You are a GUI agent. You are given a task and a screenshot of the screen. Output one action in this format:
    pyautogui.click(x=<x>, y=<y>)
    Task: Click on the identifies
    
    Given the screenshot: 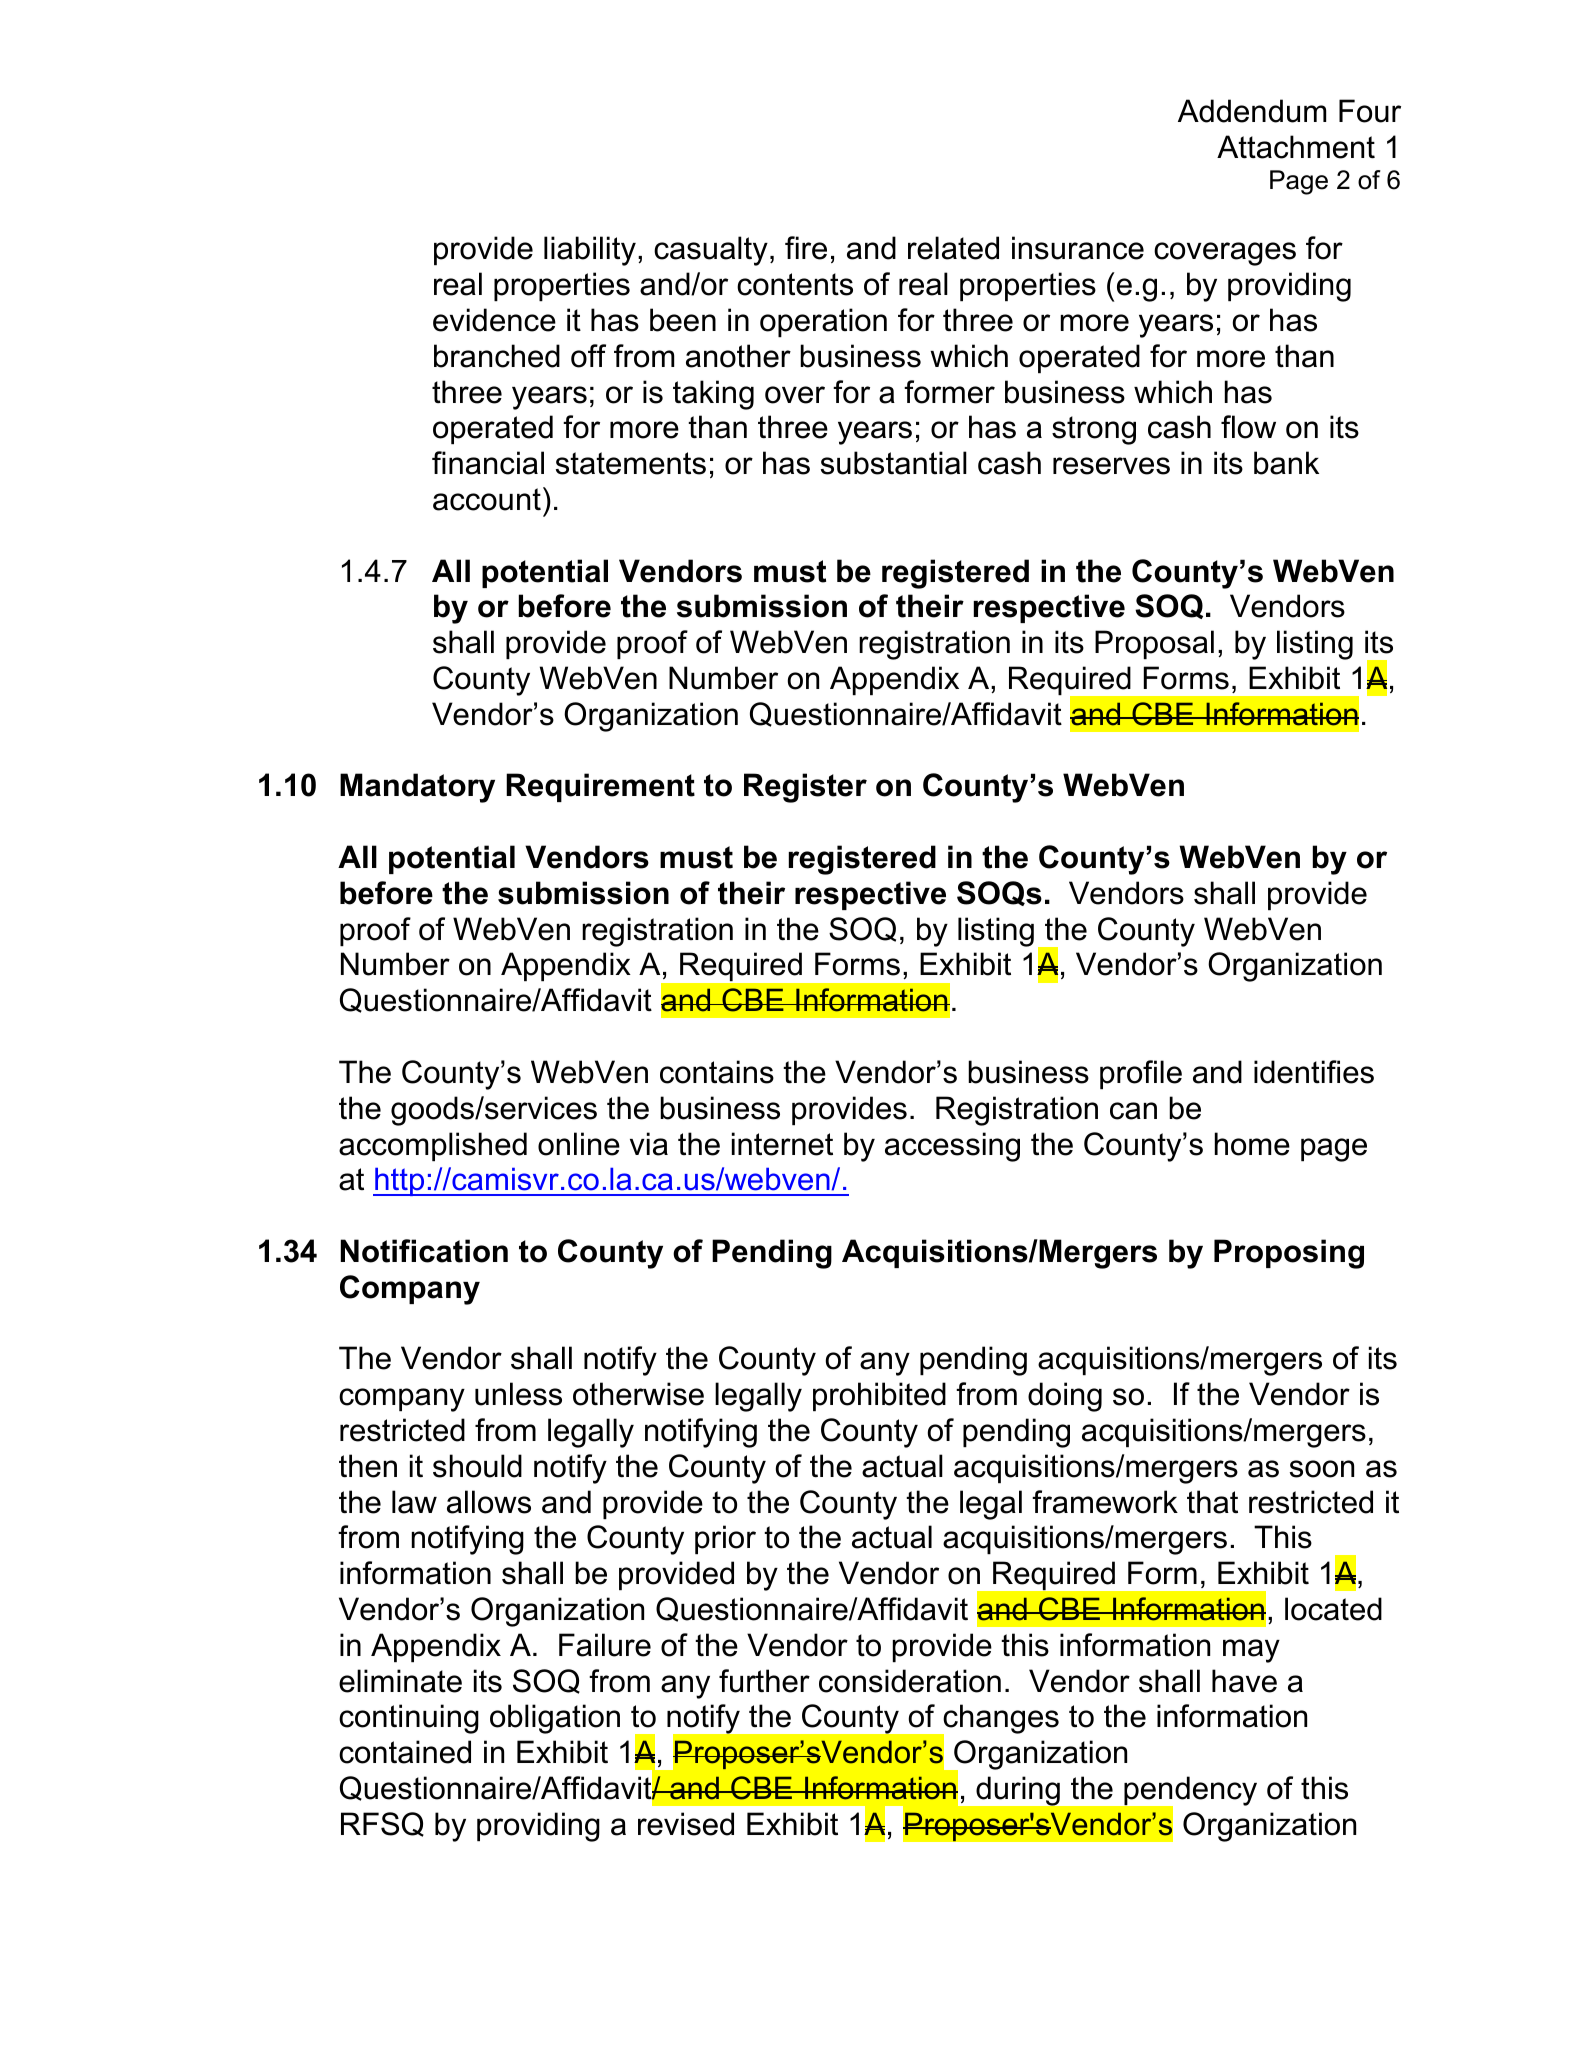 What is the action you would take?
    pyautogui.click(x=1314, y=1072)
